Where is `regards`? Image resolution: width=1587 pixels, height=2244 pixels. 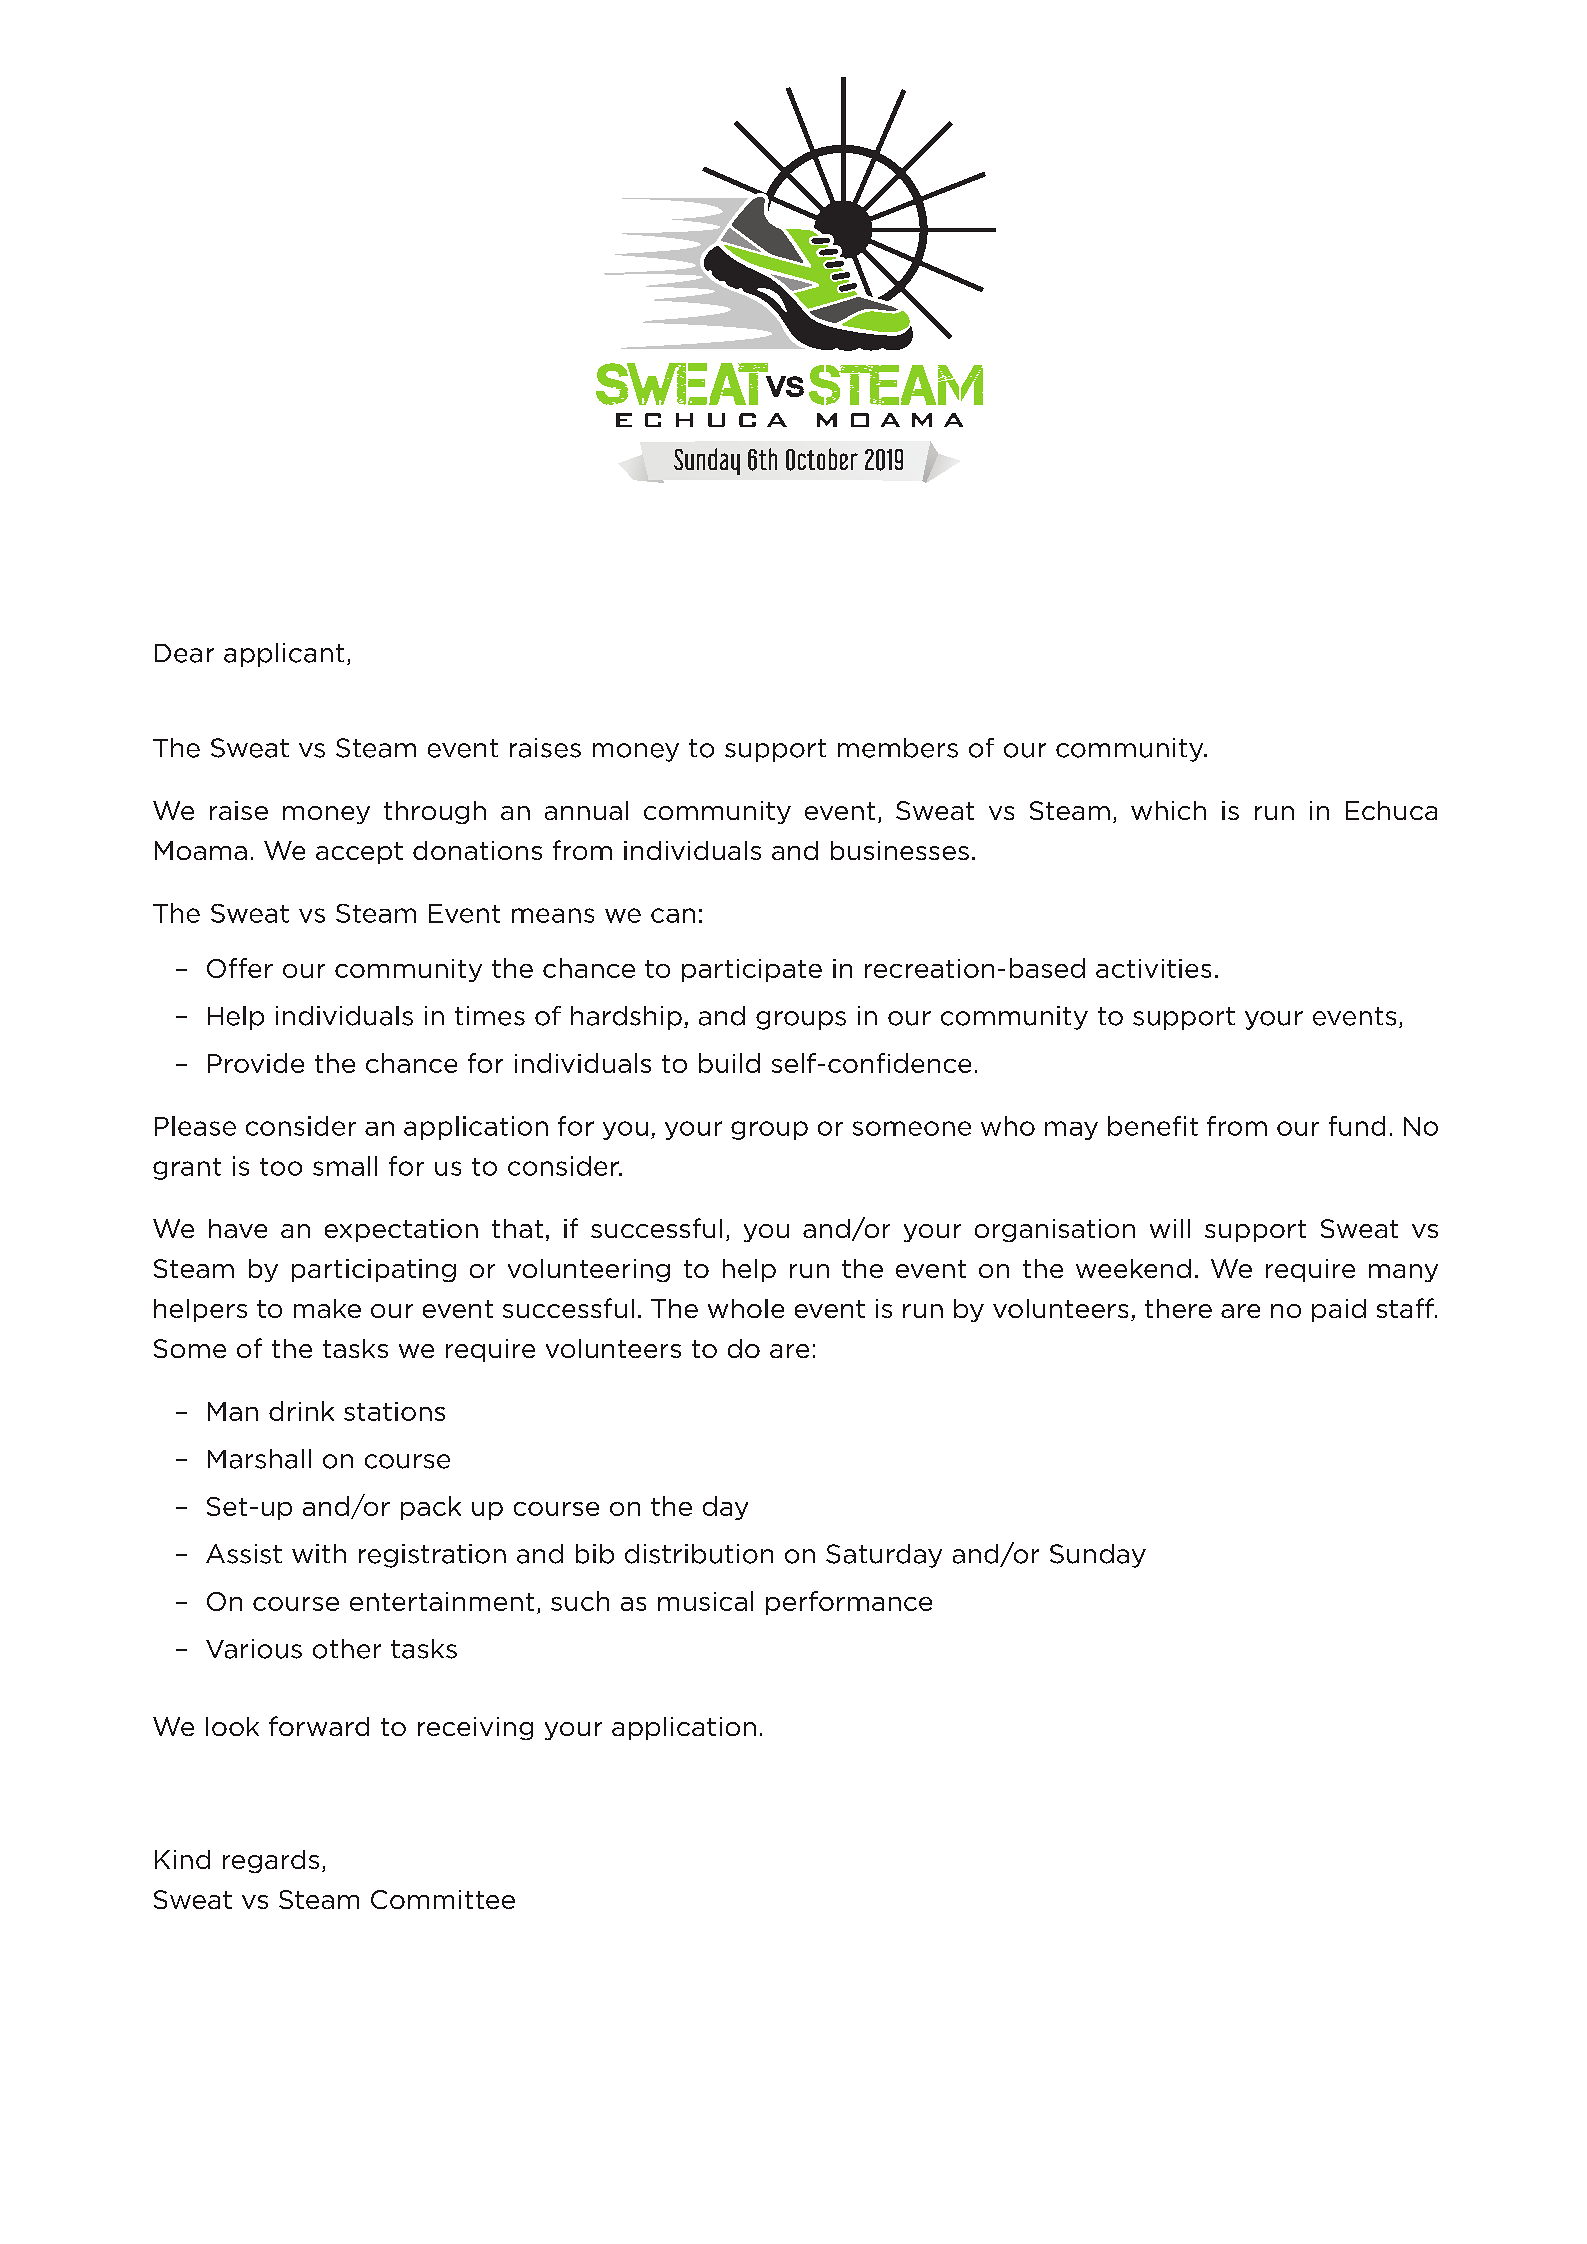
regards is located at coordinates (271, 1861).
